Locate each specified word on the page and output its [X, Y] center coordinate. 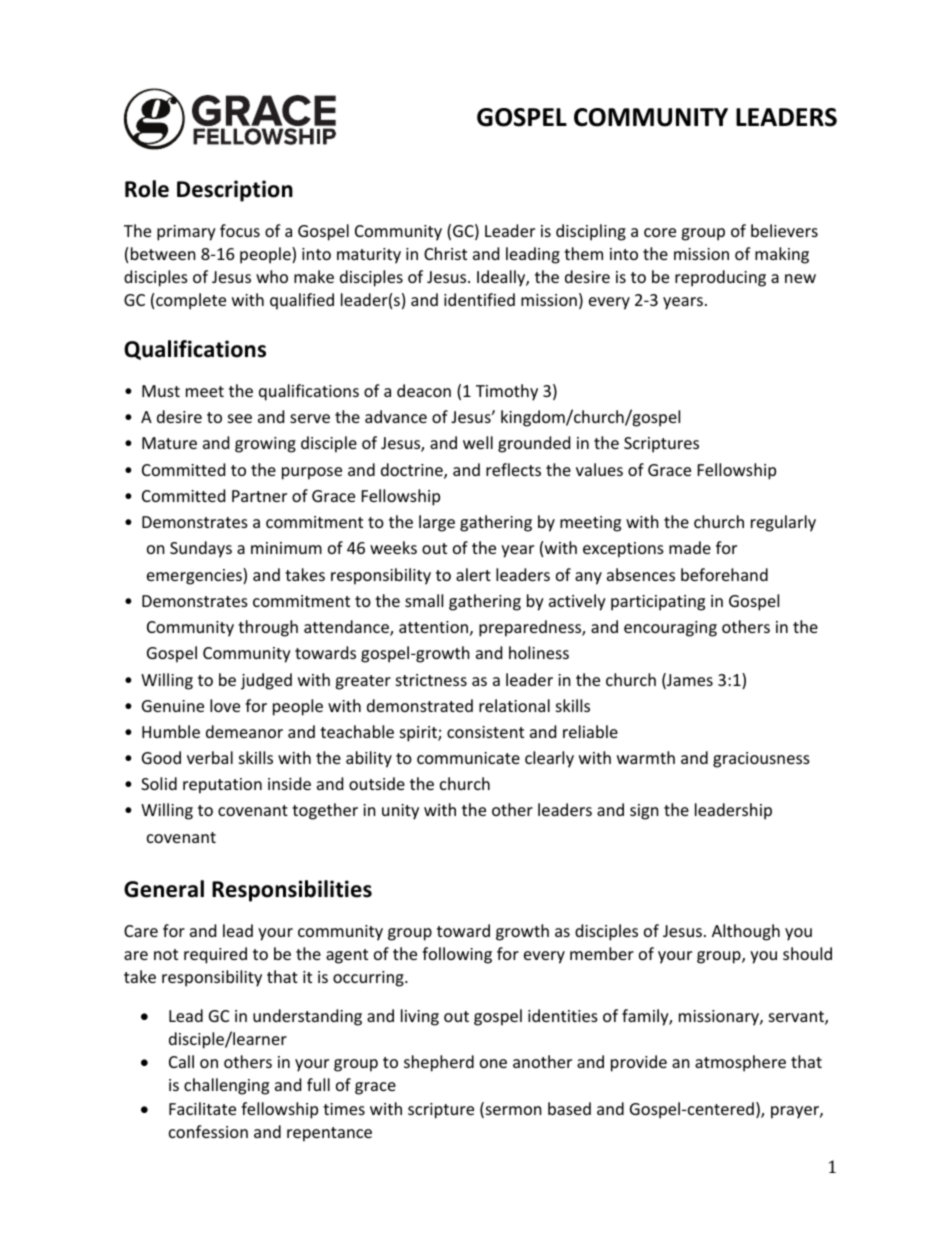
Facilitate [202, 1108]
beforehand [724, 574]
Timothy [507, 392]
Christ [445, 253]
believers [784, 230]
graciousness [761, 760]
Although [746, 932]
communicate [468, 758]
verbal [210, 757]
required [215, 955]
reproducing [720, 278]
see [240, 418]
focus [240, 230]
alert [473, 574]
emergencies [195, 576]
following [457, 955]
